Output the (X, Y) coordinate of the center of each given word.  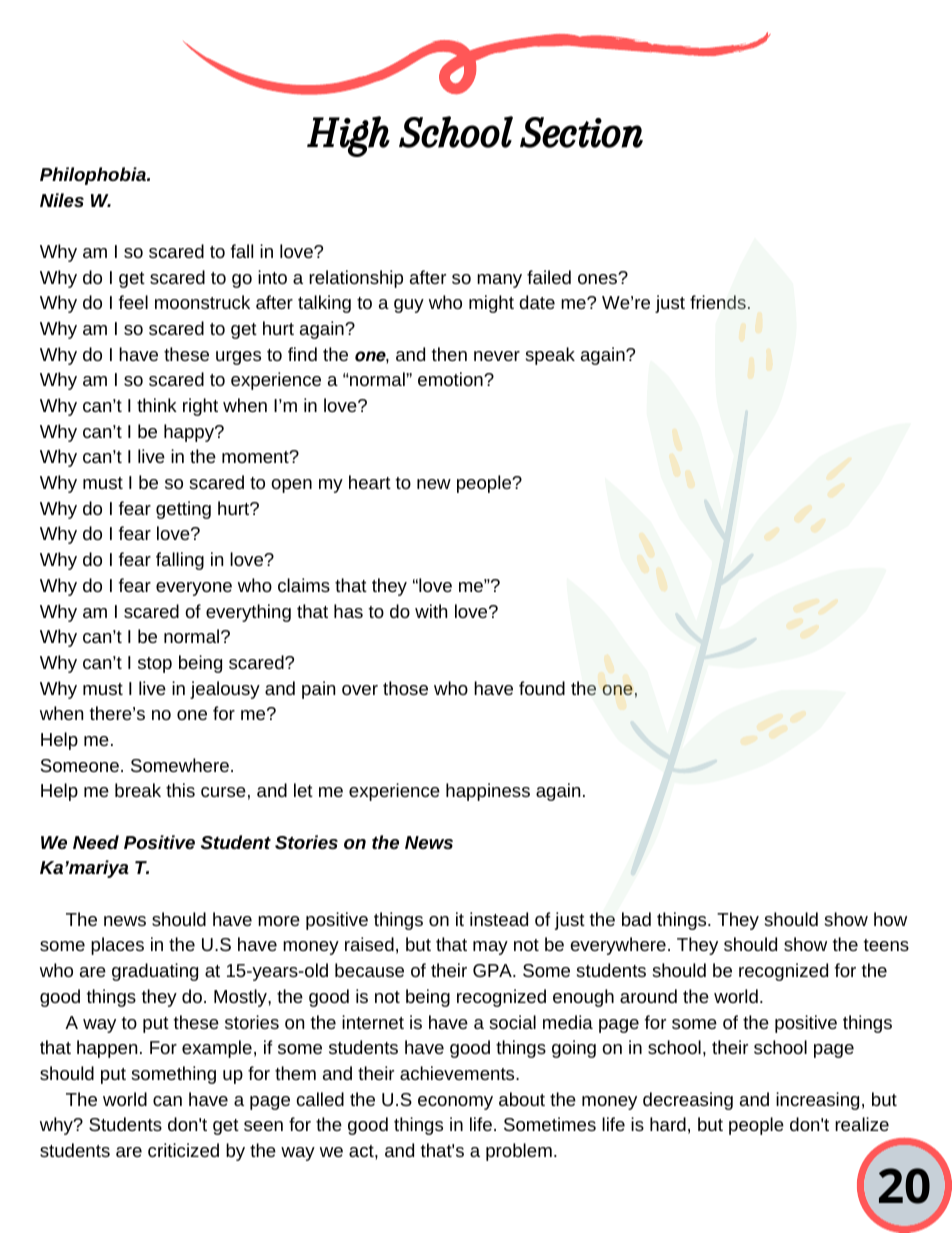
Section (581, 132)
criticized (183, 1150)
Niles (62, 200)
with (431, 611)
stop (155, 665)
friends (718, 302)
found (542, 688)
